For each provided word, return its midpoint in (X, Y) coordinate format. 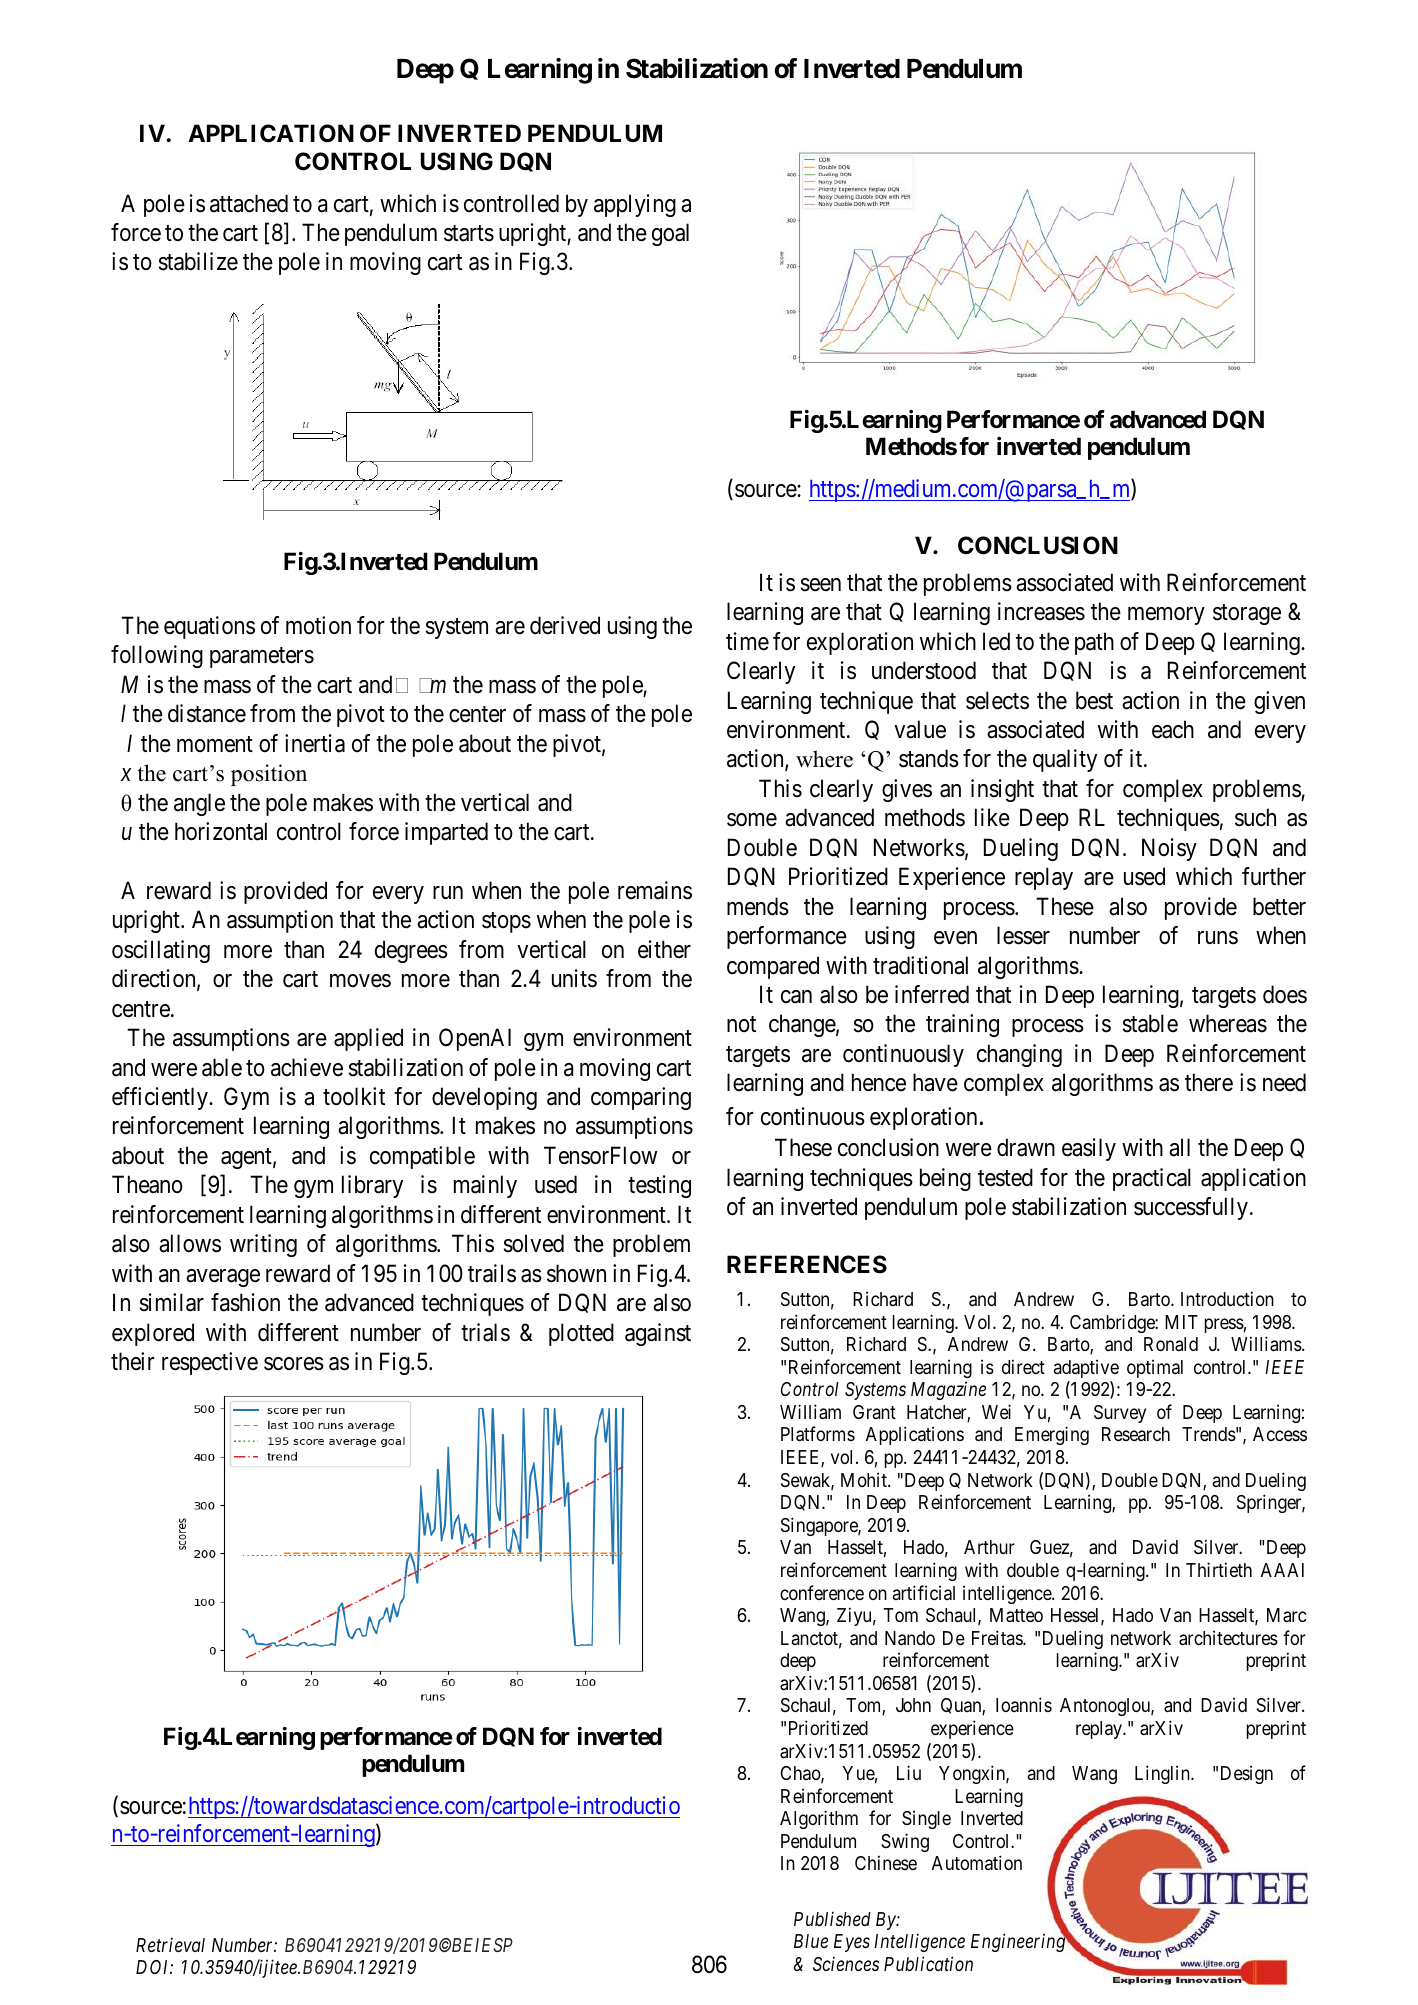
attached (249, 203)
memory (1166, 616)
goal (670, 234)
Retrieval (170, 1944)
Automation (977, 1862)
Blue (811, 1941)
